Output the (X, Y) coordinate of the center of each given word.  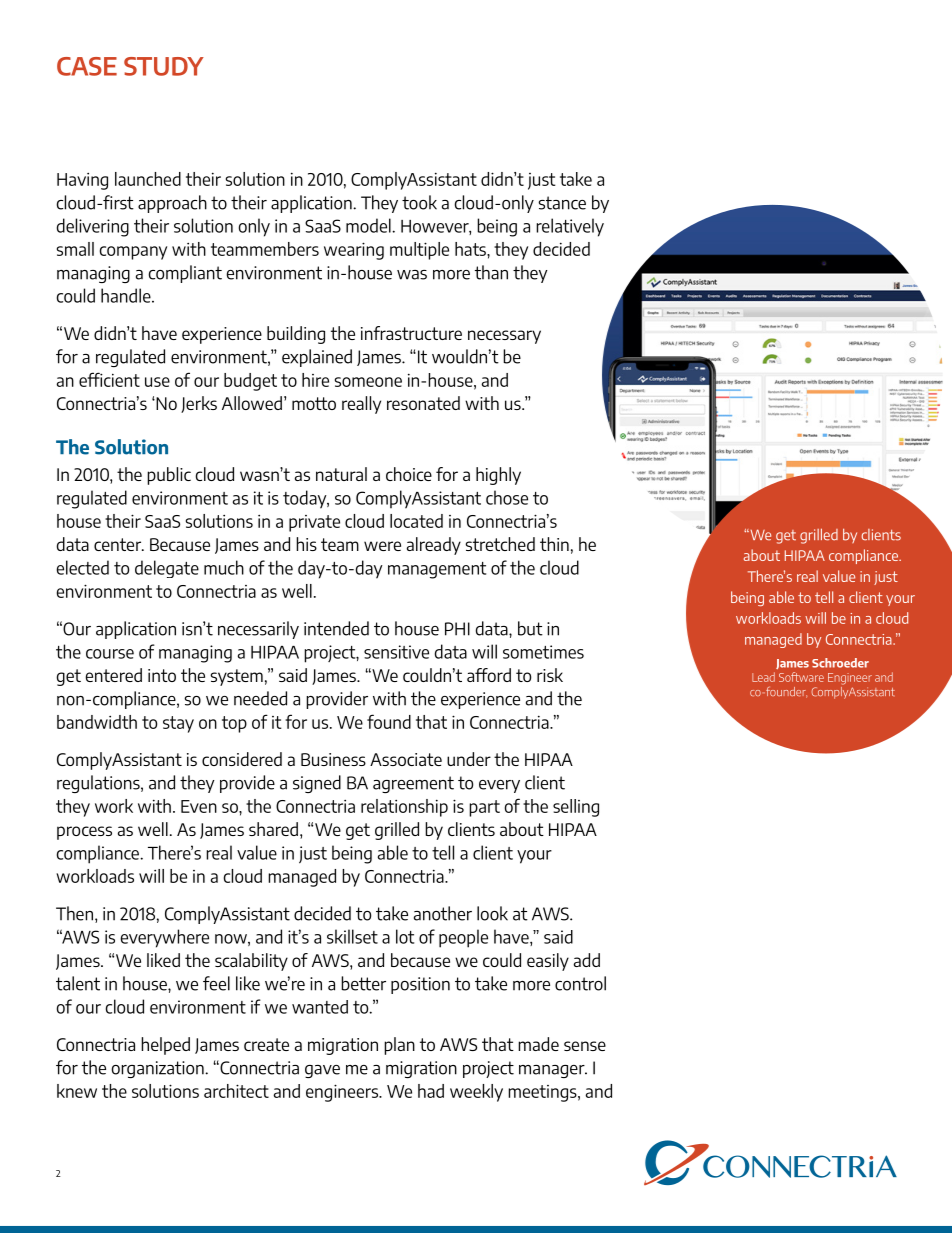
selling (576, 808)
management (437, 570)
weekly (476, 1093)
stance (562, 203)
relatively (570, 227)
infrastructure (411, 333)
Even (199, 806)
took (419, 202)
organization (159, 1069)
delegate (167, 569)
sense (585, 1046)
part (484, 808)
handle (127, 295)
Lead (763, 677)
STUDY (164, 66)
